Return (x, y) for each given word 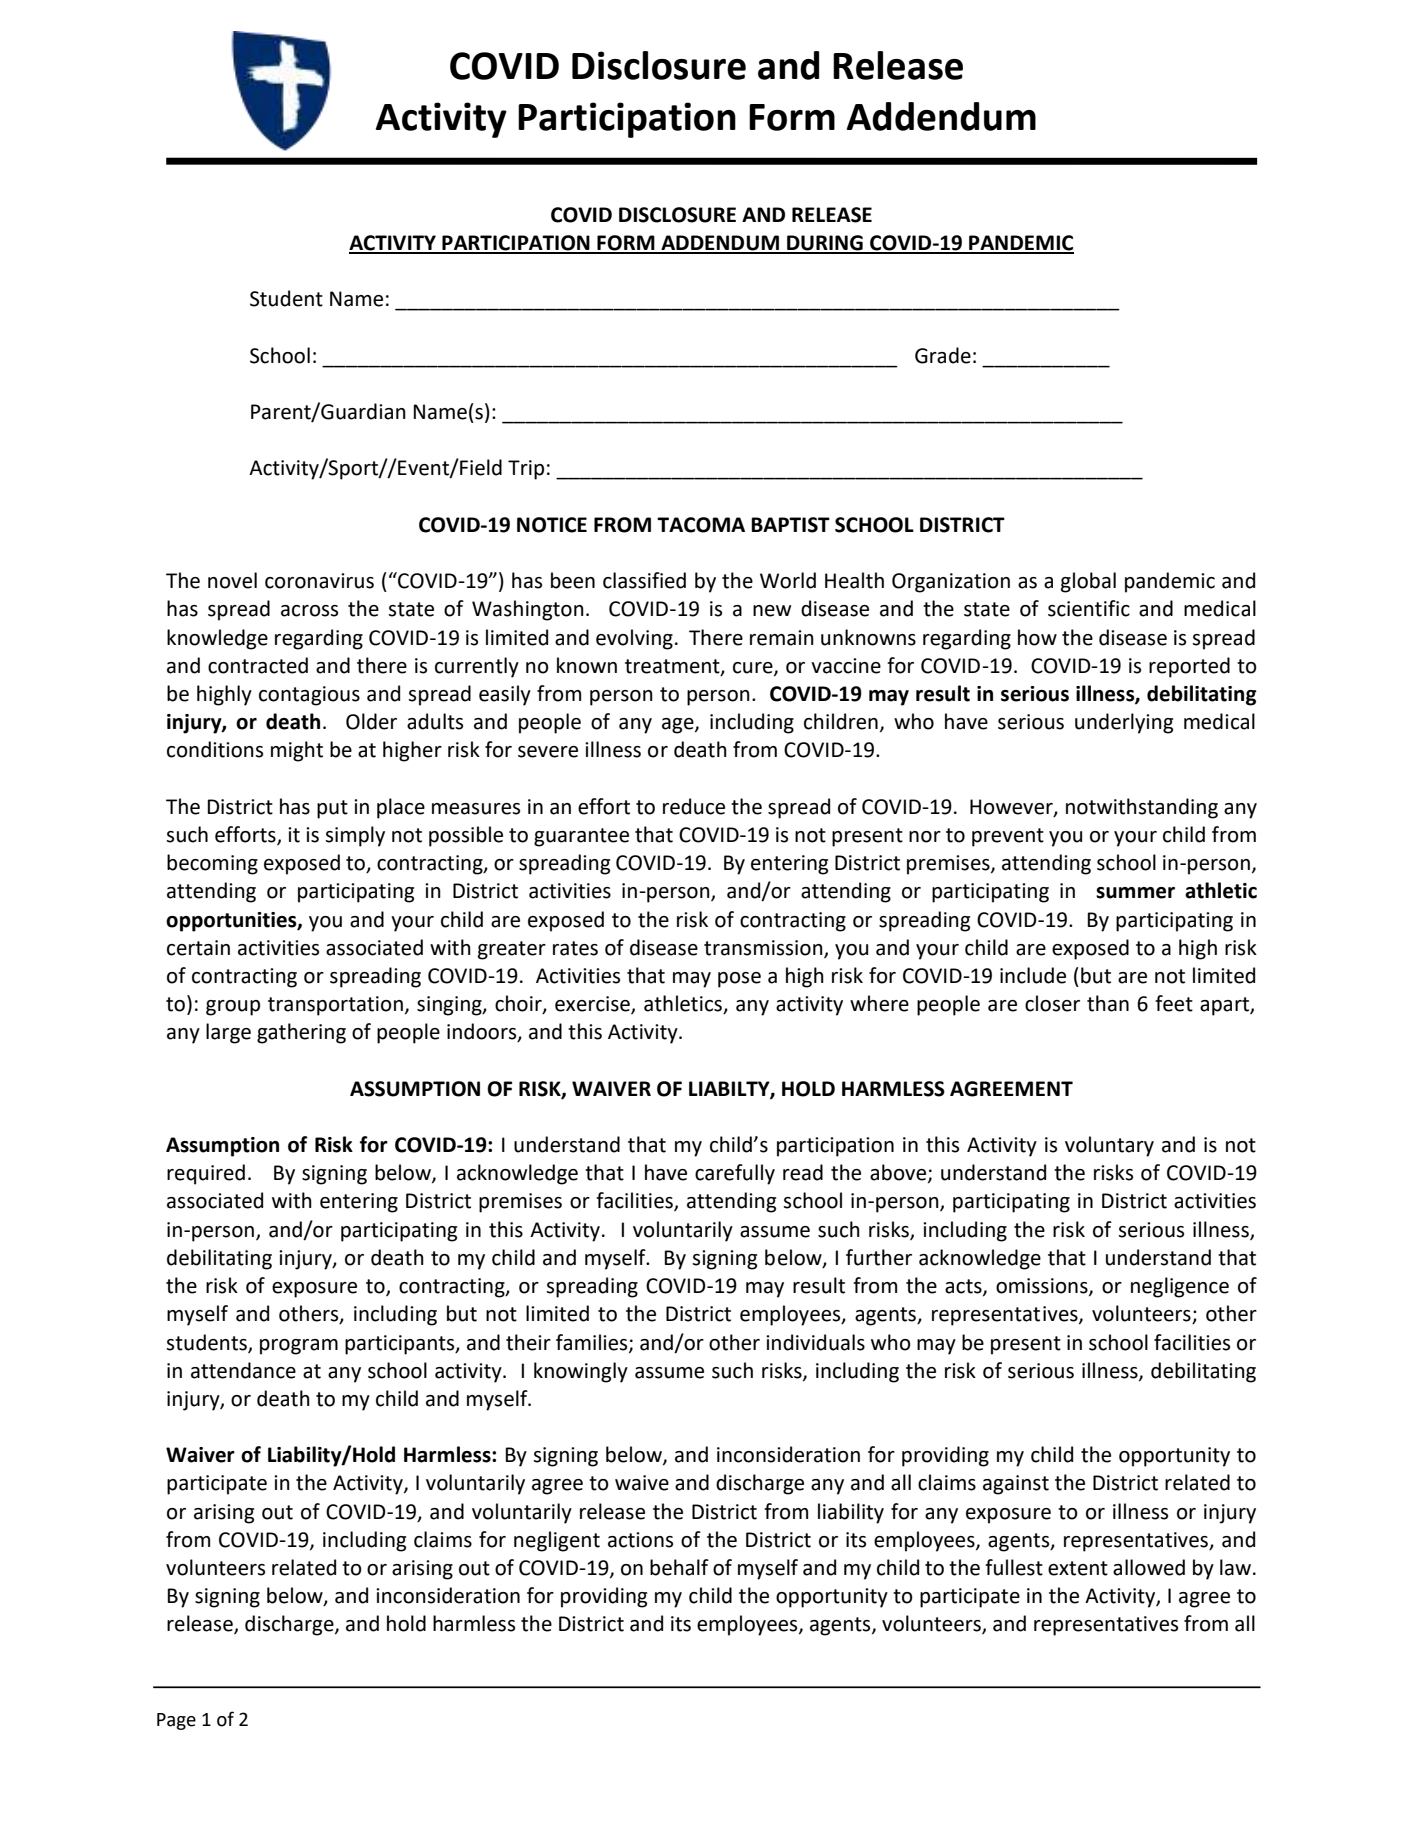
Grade (943, 355)
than (1108, 1003)
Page (176, 1721)
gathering (301, 1033)
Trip (526, 470)
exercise (593, 1005)
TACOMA (701, 525)
